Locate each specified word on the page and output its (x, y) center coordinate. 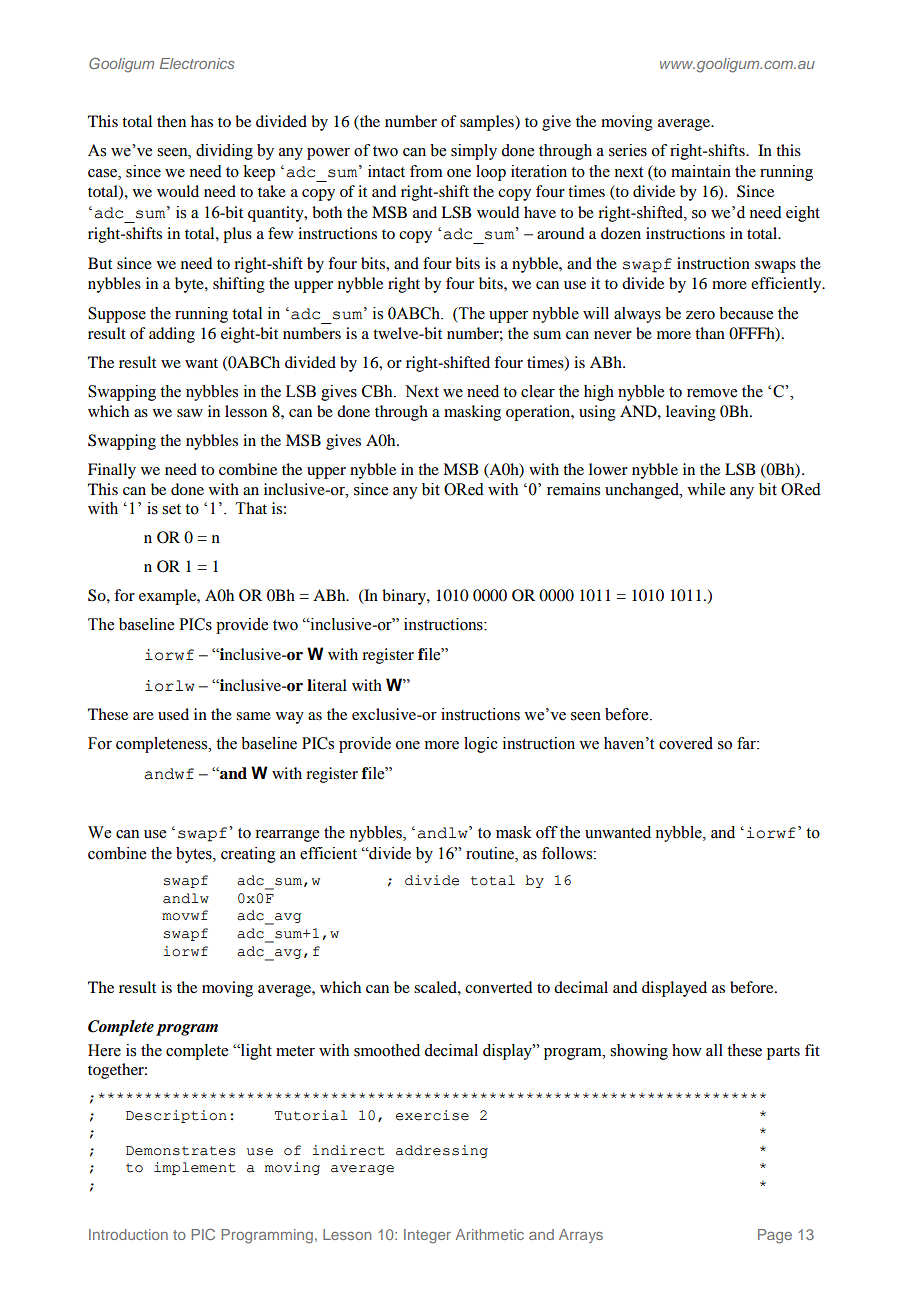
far (747, 743)
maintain (701, 171)
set (171, 509)
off (547, 832)
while (706, 489)
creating (248, 855)
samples (488, 123)
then (171, 121)
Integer (427, 1236)
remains (573, 489)
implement (195, 1168)
